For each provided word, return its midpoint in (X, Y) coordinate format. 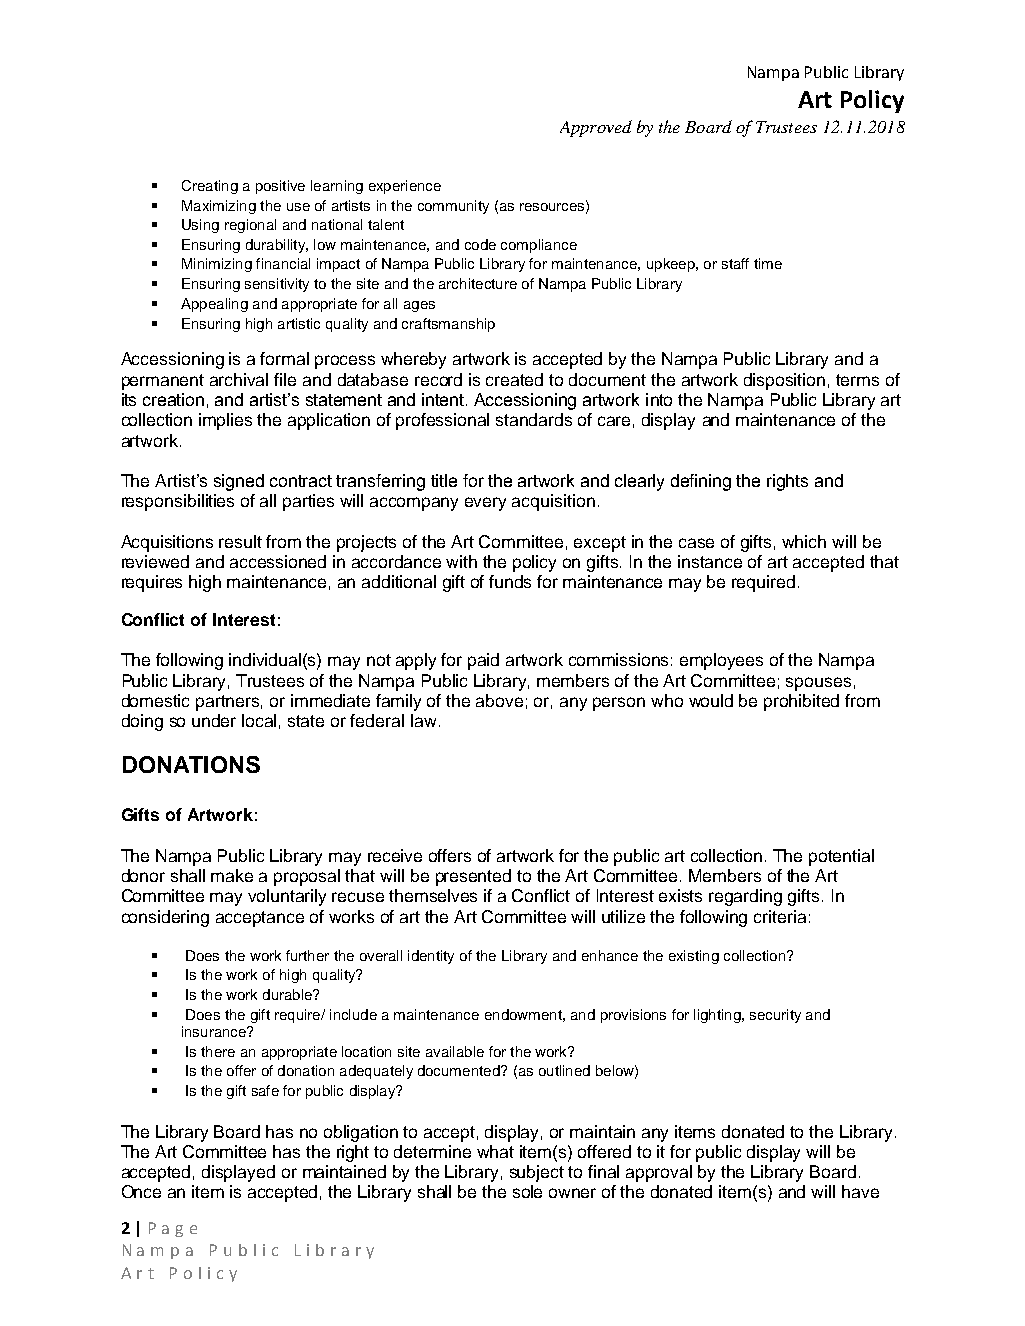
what (495, 1151)
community (453, 207)
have (860, 1191)
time (768, 263)
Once (141, 1191)
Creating (210, 187)
